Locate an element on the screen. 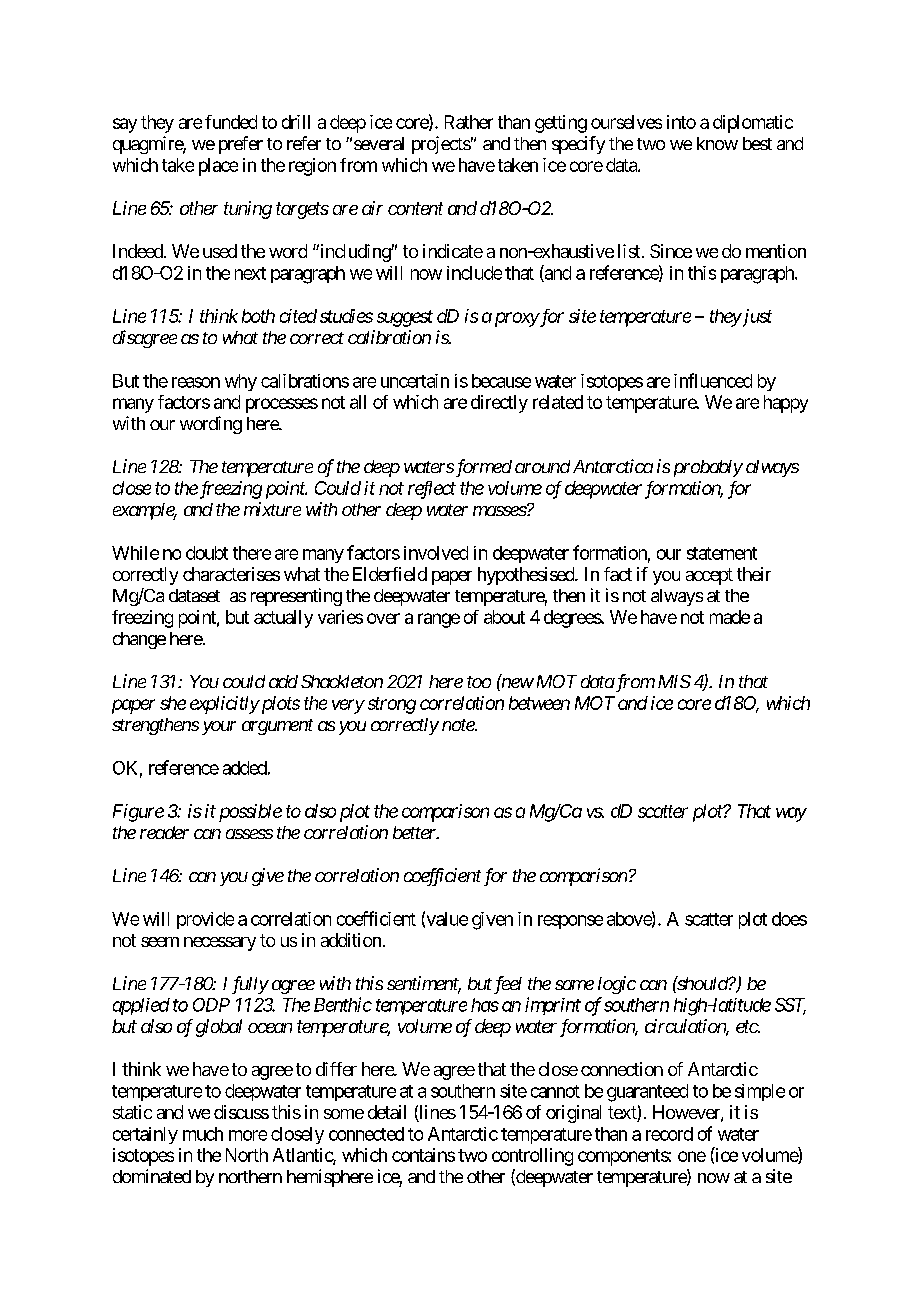 The width and height of the screenshot is (924, 1308). controlling is located at coordinates (532, 1157).
